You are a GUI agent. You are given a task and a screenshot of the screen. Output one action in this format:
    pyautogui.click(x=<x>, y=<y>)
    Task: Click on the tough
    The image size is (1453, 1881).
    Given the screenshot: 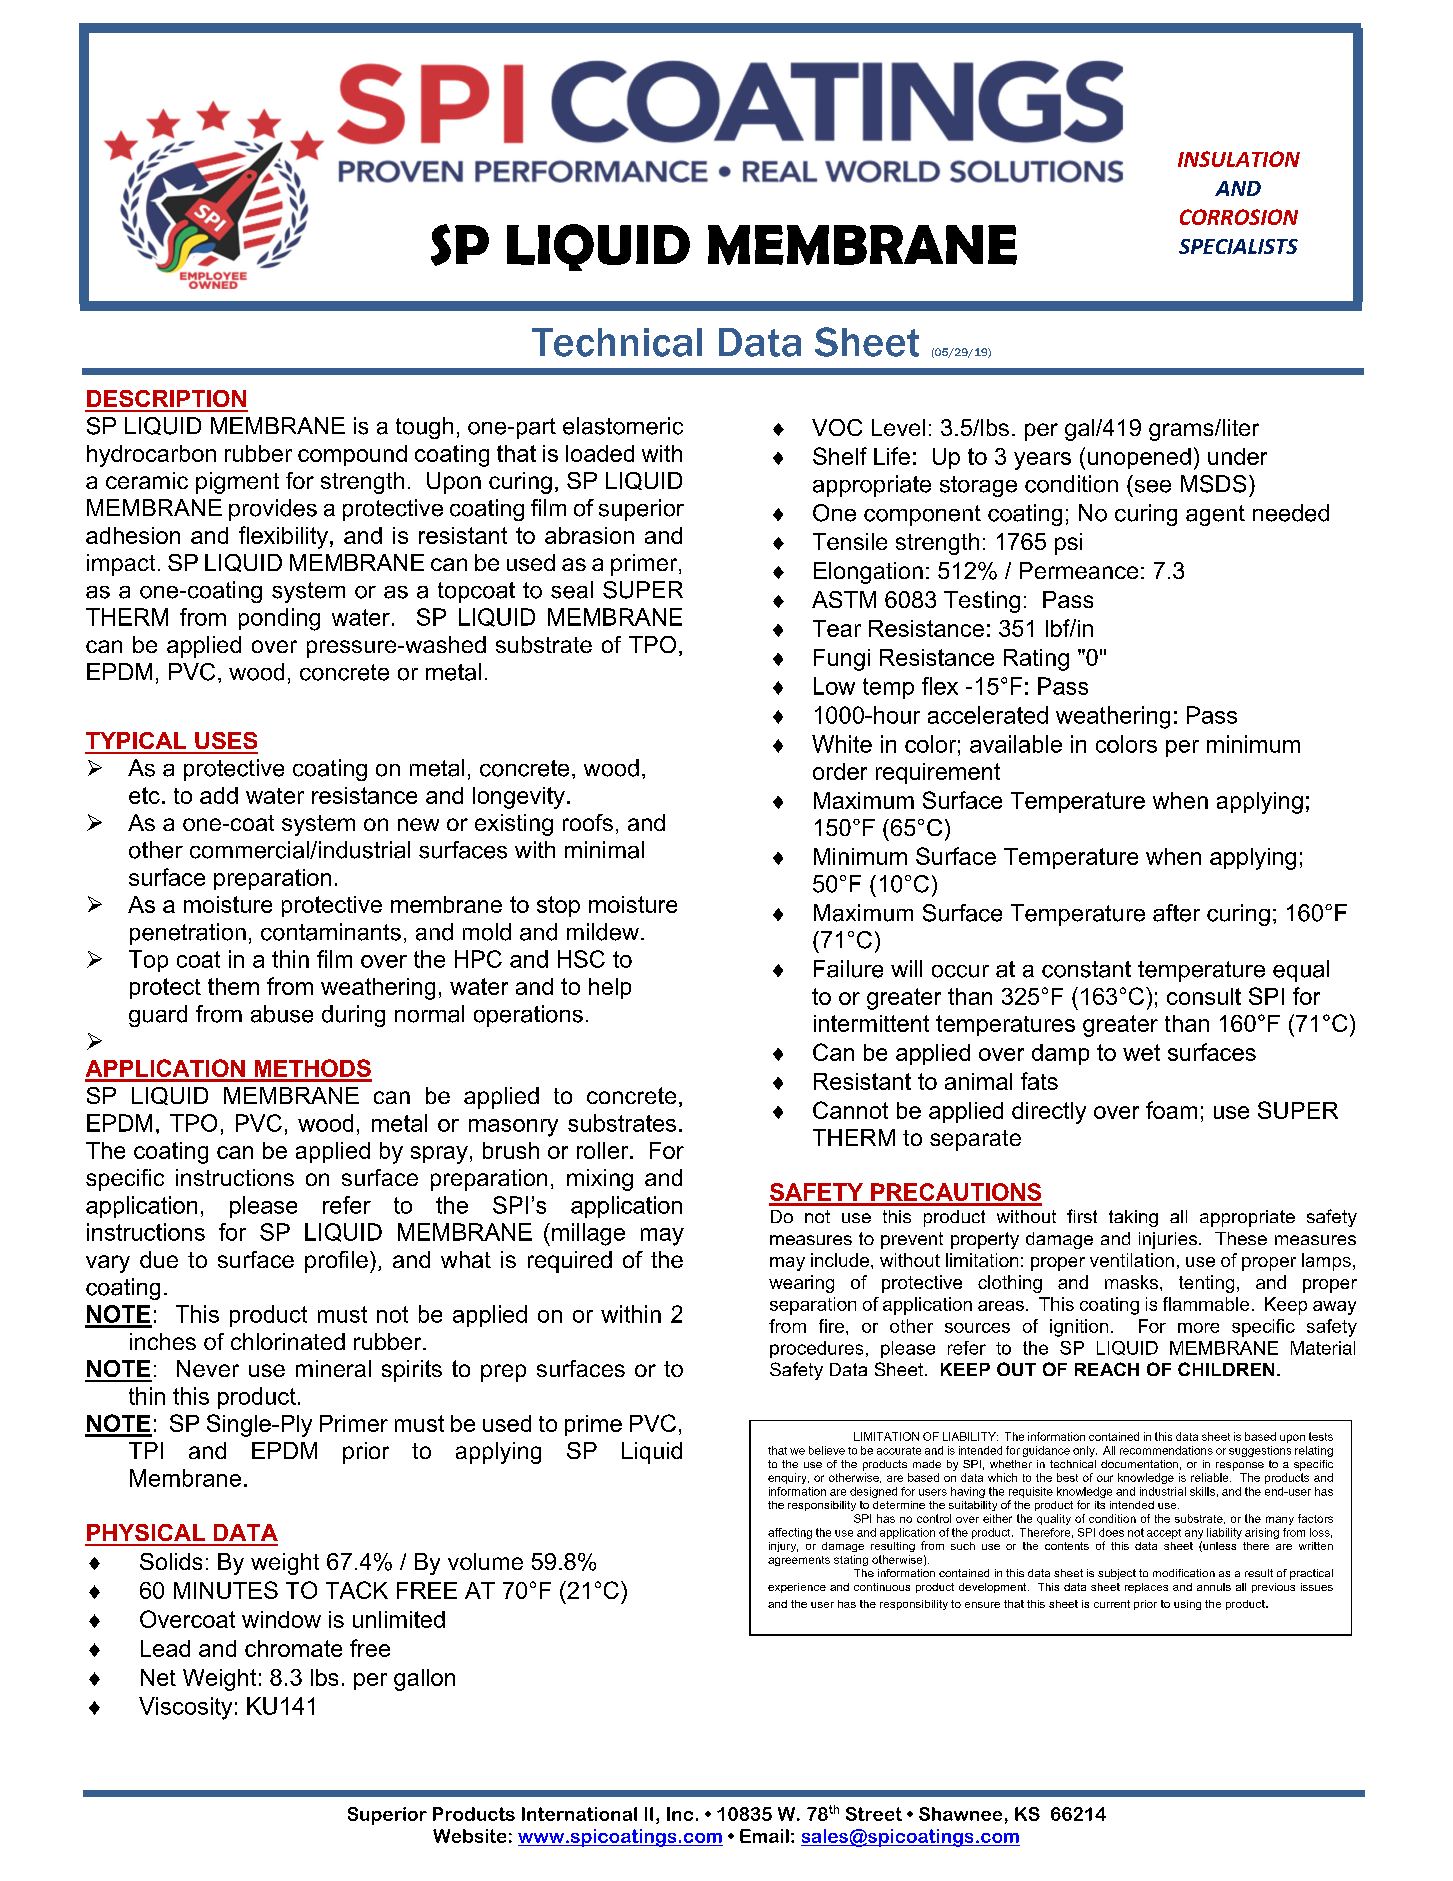 What is the action you would take?
    pyautogui.click(x=424, y=428)
